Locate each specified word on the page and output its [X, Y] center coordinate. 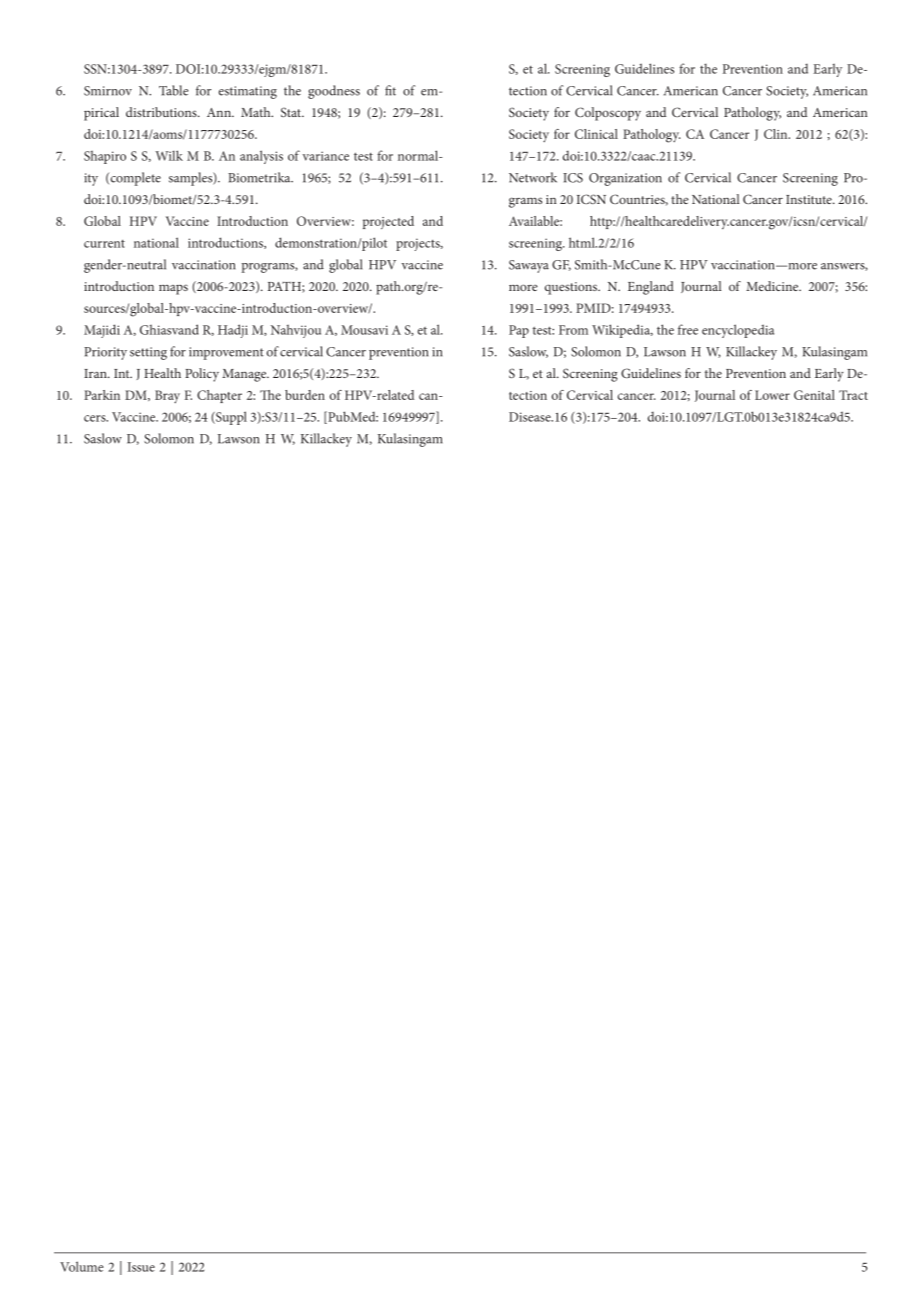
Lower [772, 395]
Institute [810, 199]
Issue [141, 1267]
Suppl [230, 418]
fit [390, 90]
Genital [814, 395]
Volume [82, 1266]
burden [305, 395]
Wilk [169, 155]
